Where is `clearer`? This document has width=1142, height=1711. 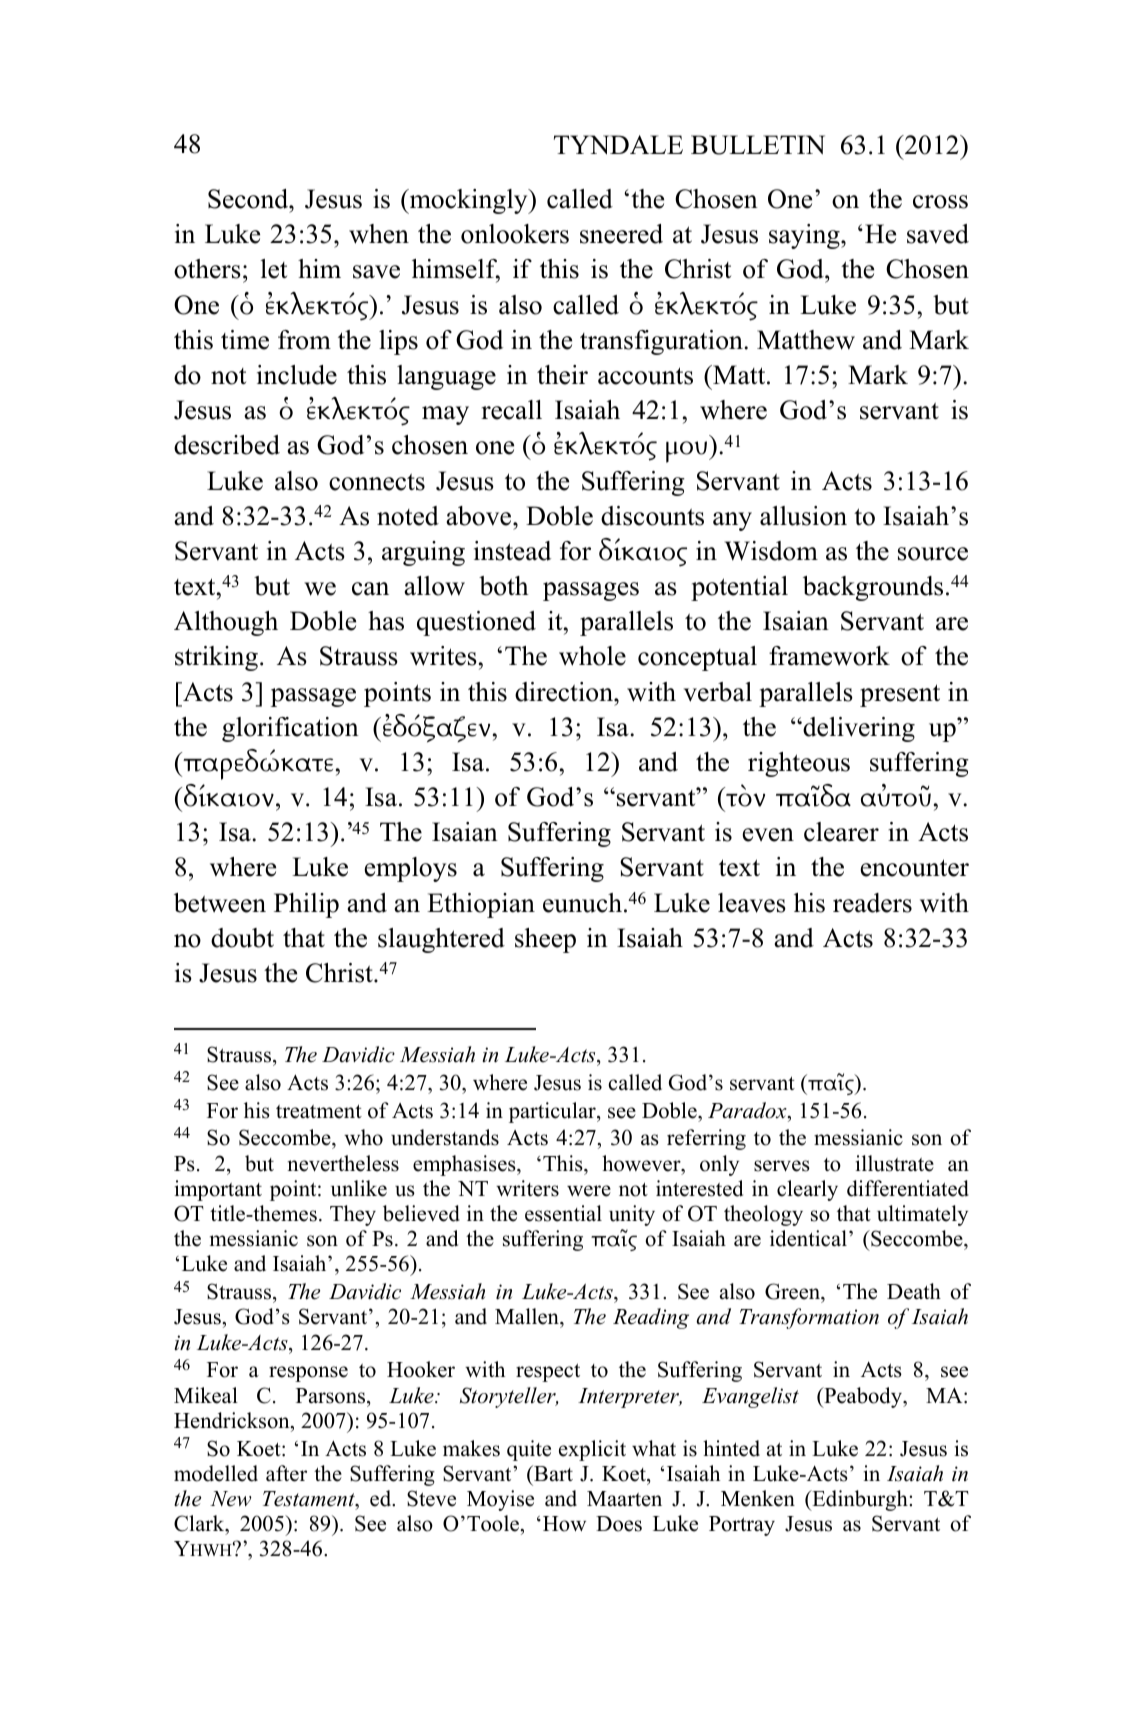
clearer is located at coordinates (841, 832).
